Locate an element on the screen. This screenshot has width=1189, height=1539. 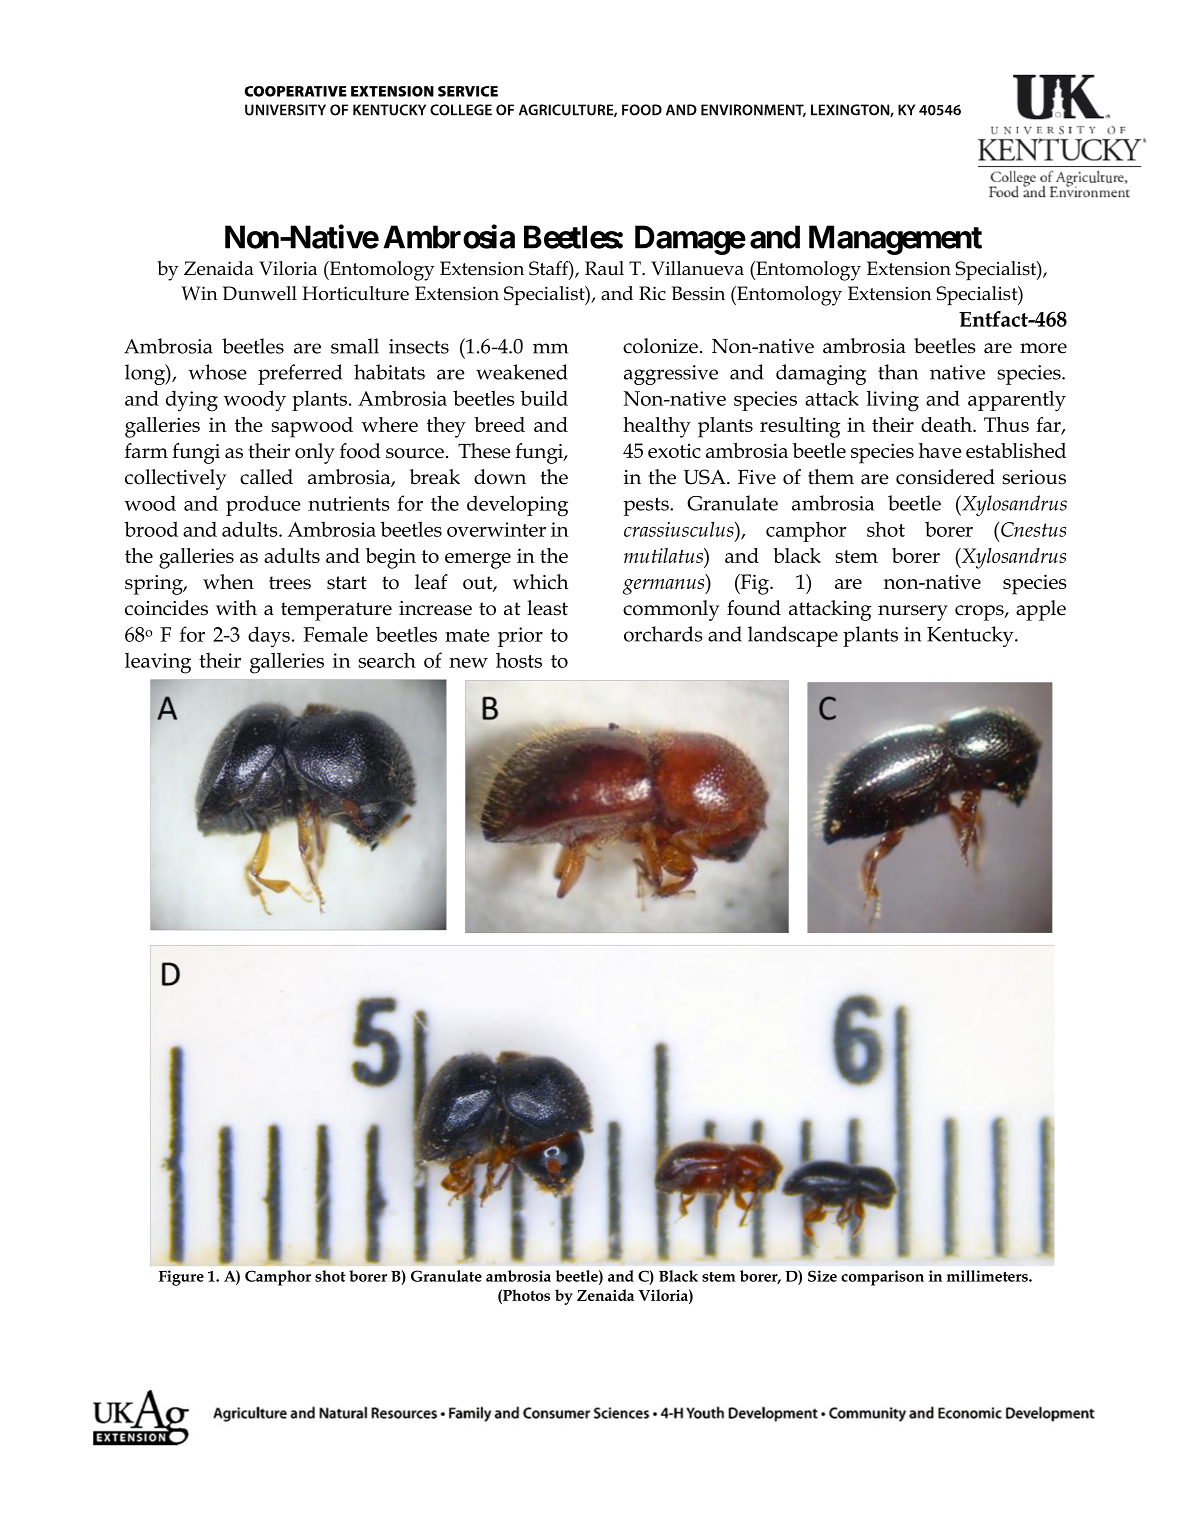
Kentucky is located at coordinates (971, 636).
